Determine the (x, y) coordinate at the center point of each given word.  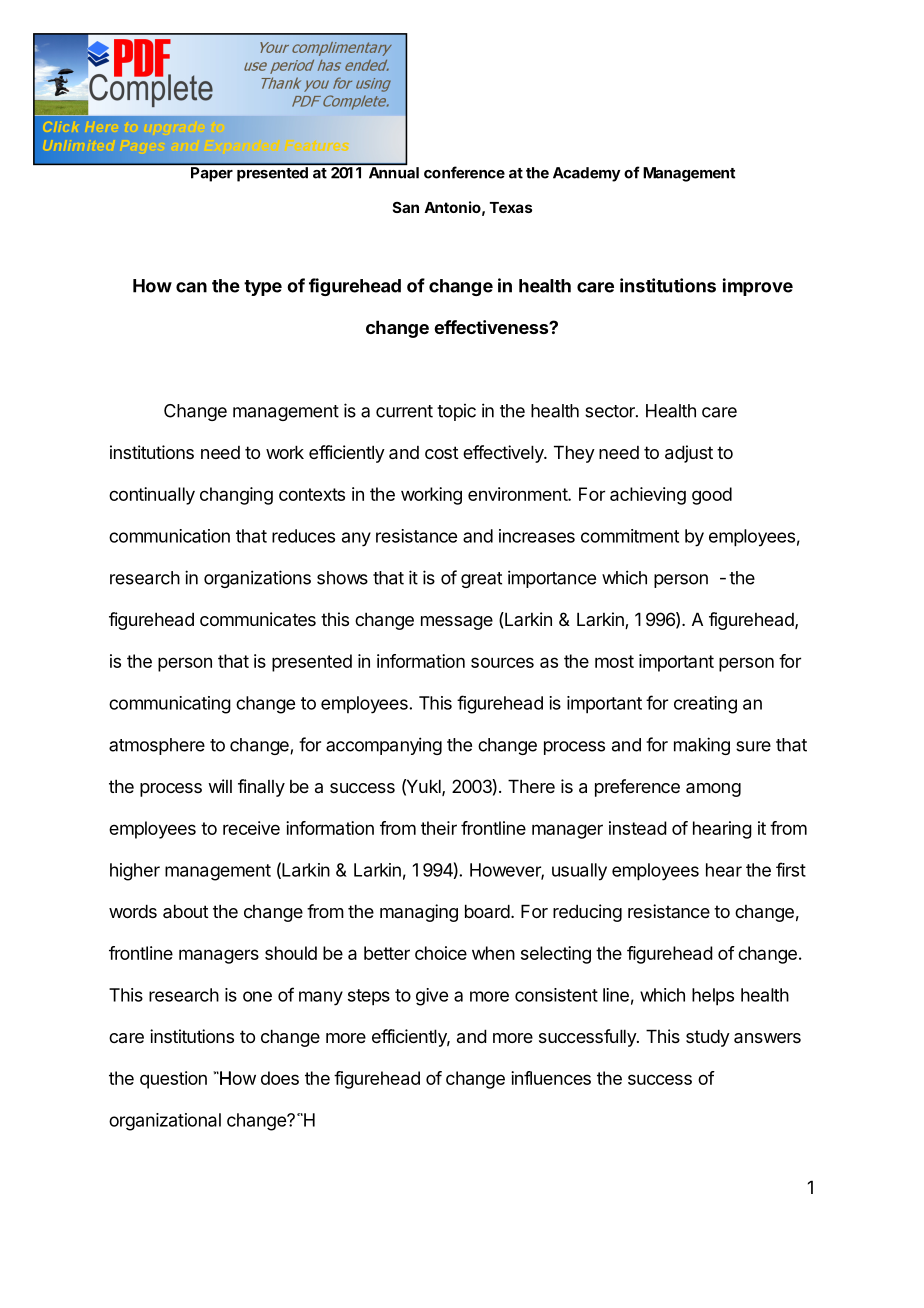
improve (758, 287)
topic (456, 412)
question (173, 1080)
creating (705, 705)
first (791, 869)
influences (551, 1078)
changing (236, 496)
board (487, 911)
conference (464, 172)
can (191, 287)
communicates (258, 619)
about (186, 911)
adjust (689, 454)
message (457, 623)
